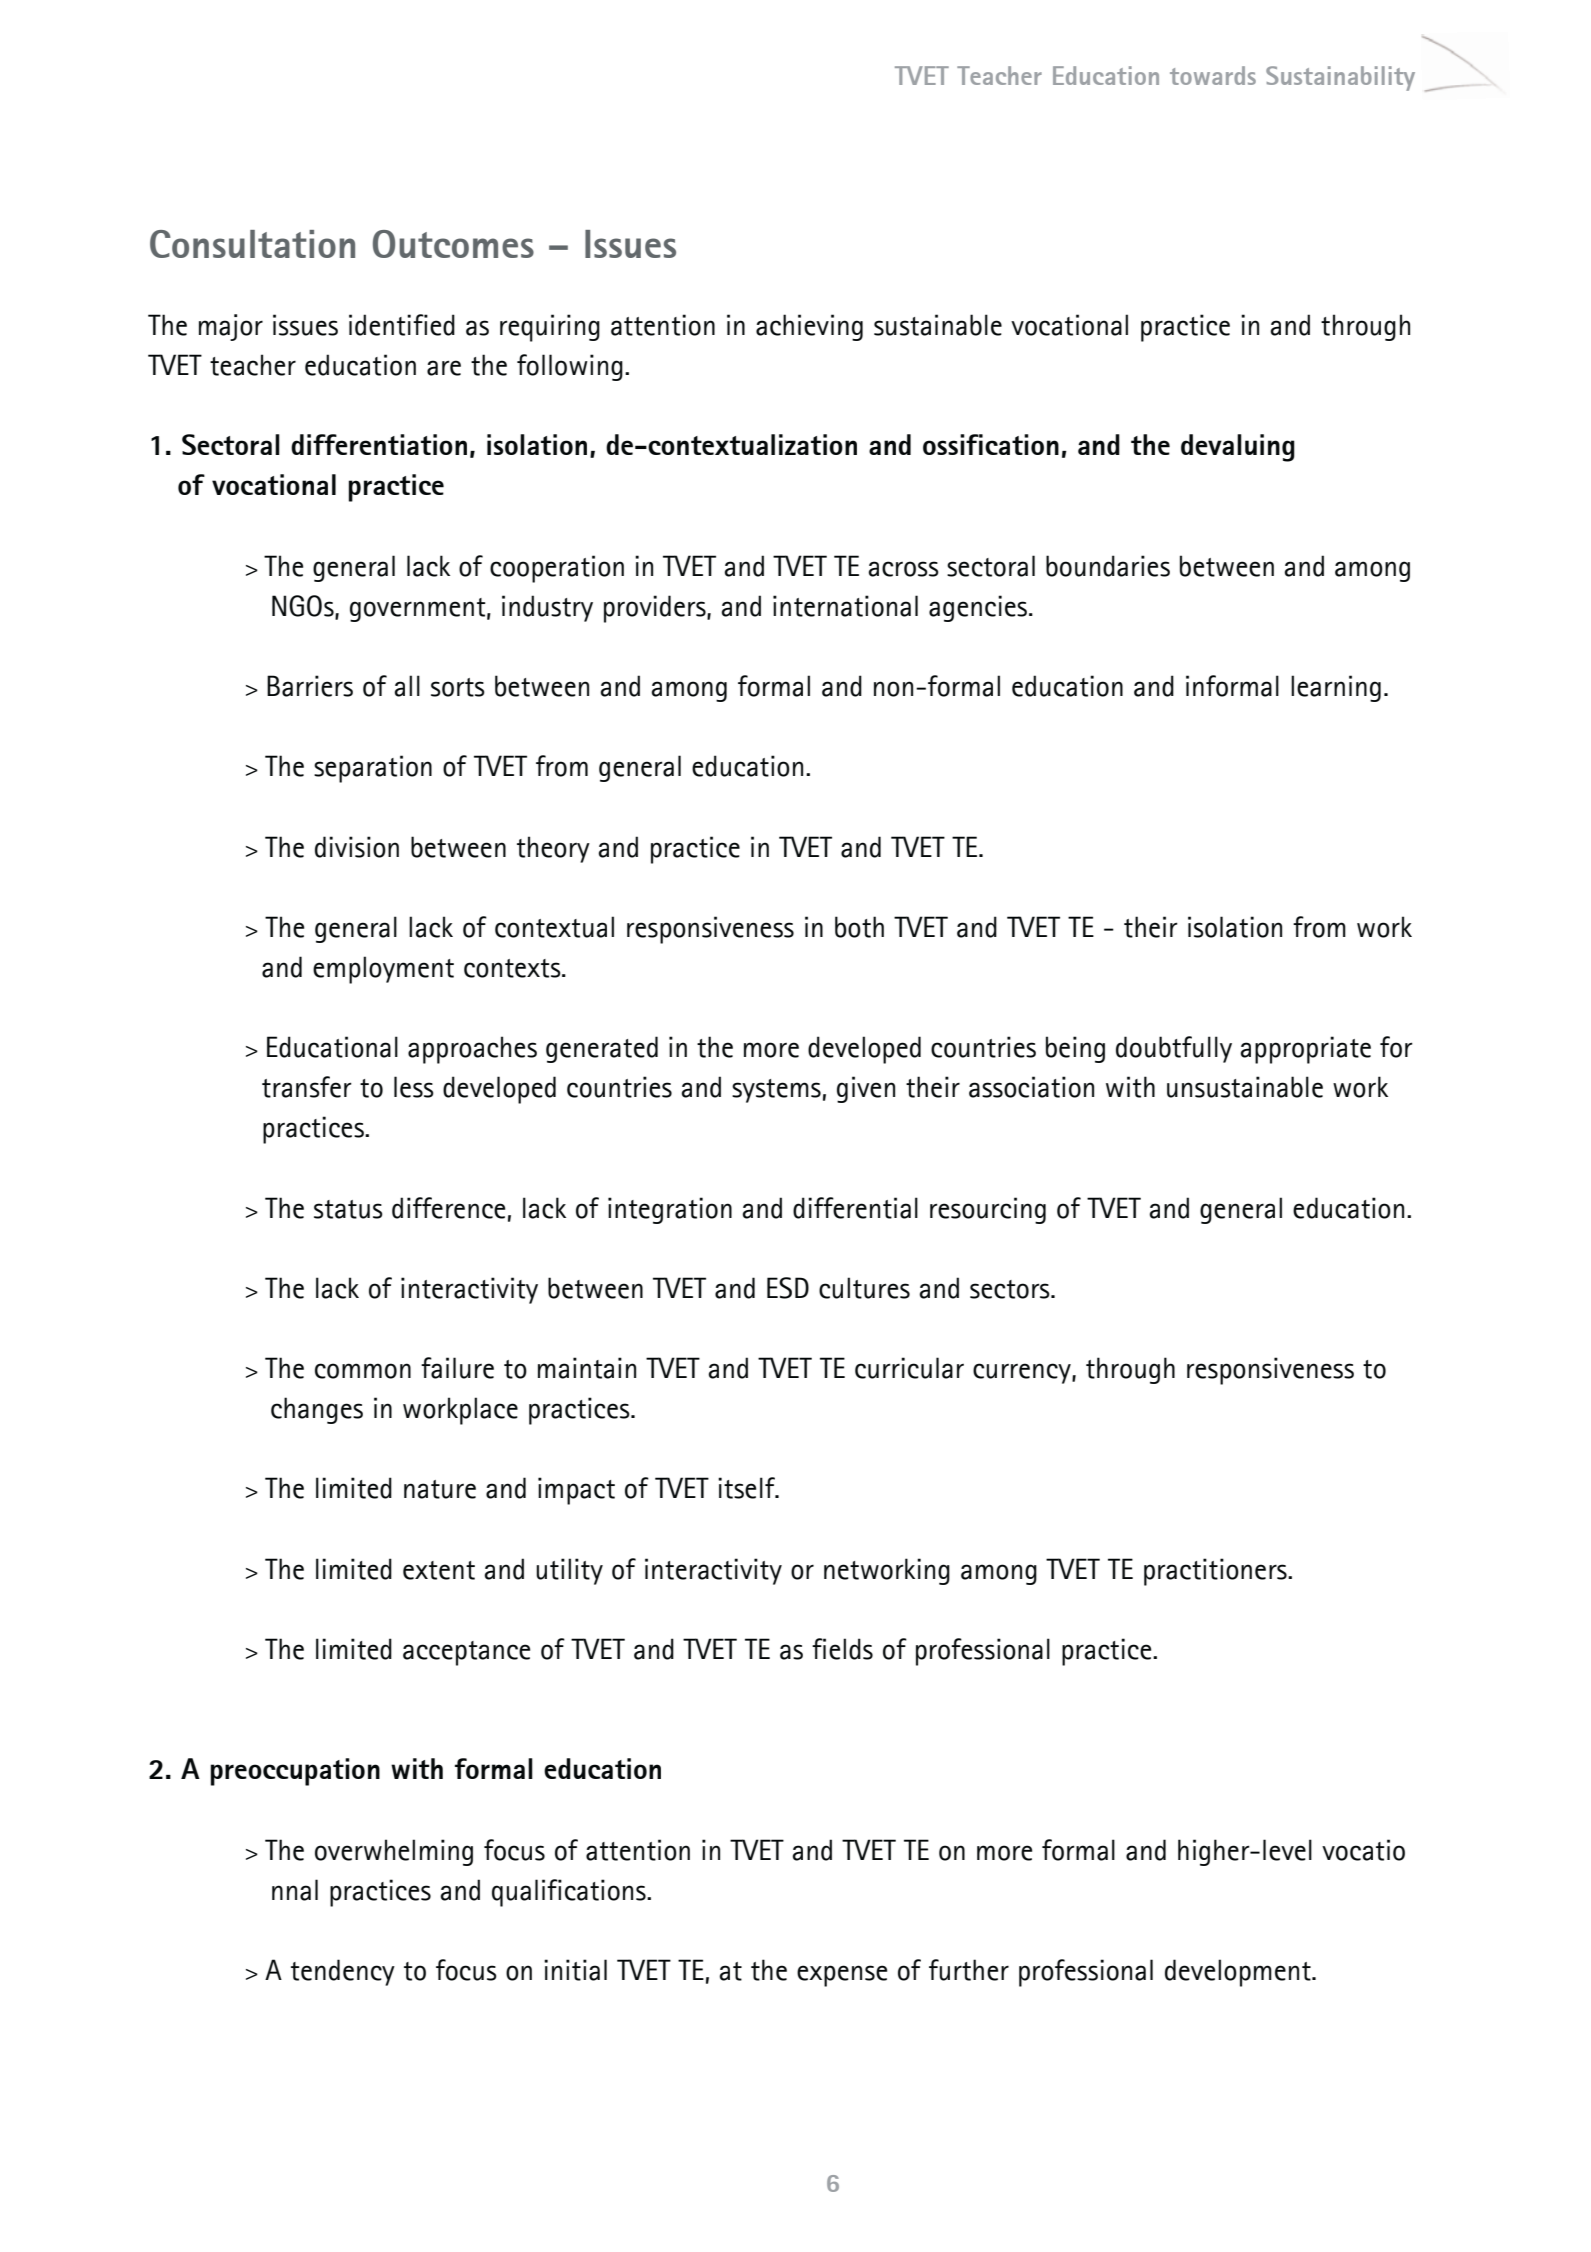 This document has height=2252, width=1591. I want to click on achieving, so click(809, 327).
